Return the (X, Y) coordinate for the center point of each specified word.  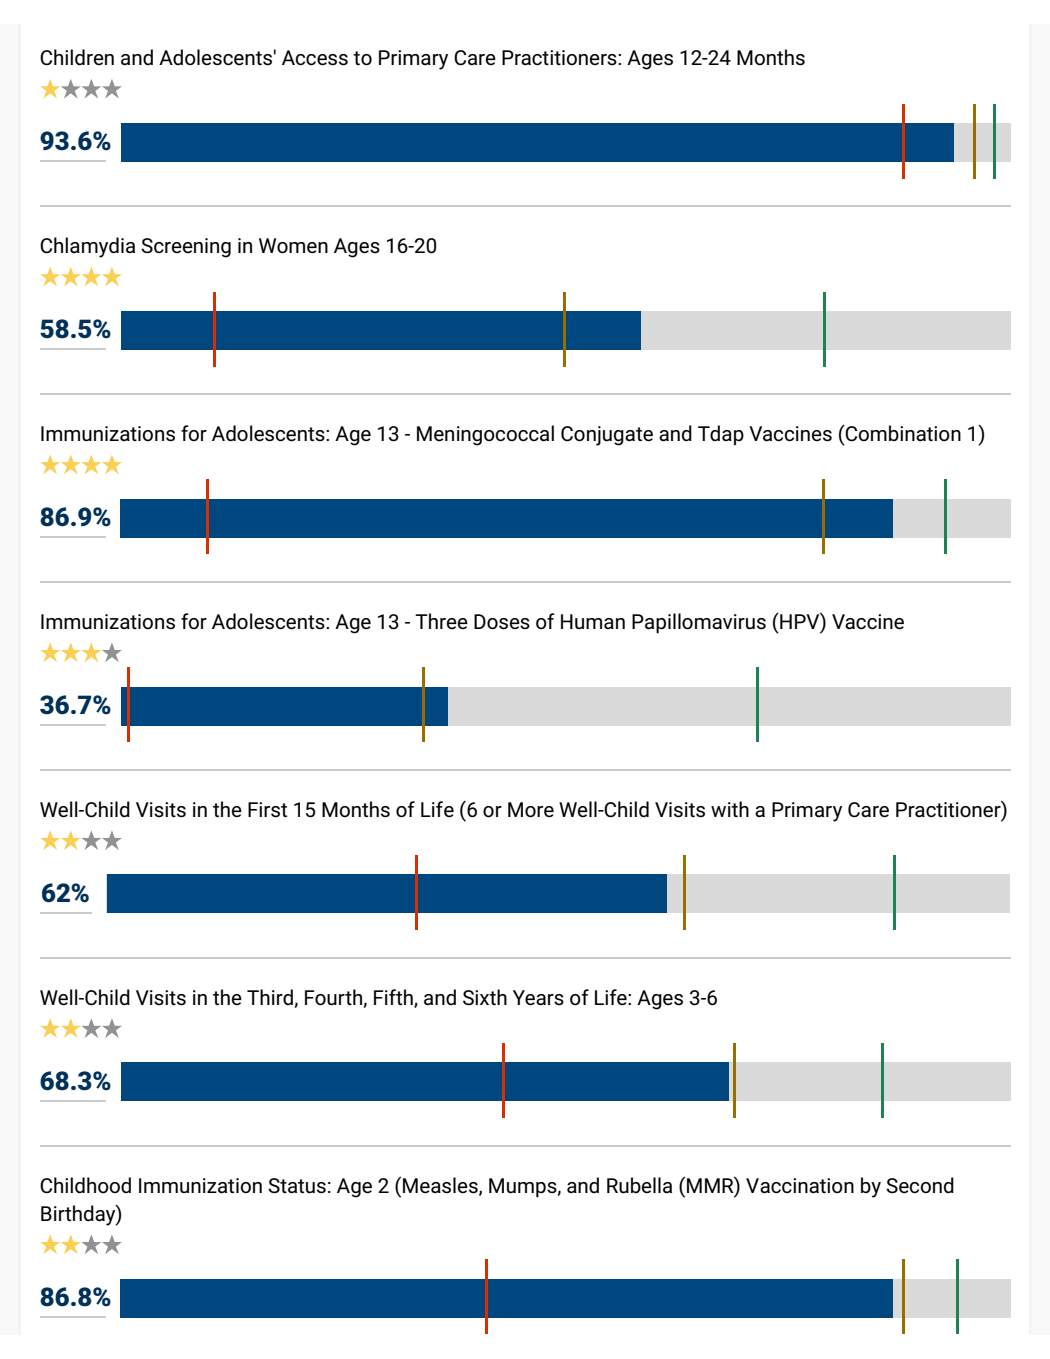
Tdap (721, 435)
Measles (441, 1186)
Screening (186, 248)
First (267, 810)
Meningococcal (485, 435)
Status (297, 1186)
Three (441, 621)
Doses (502, 622)
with (730, 809)
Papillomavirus (699, 623)
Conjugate (607, 436)
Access (315, 58)
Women (293, 246)
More (531, 810)
